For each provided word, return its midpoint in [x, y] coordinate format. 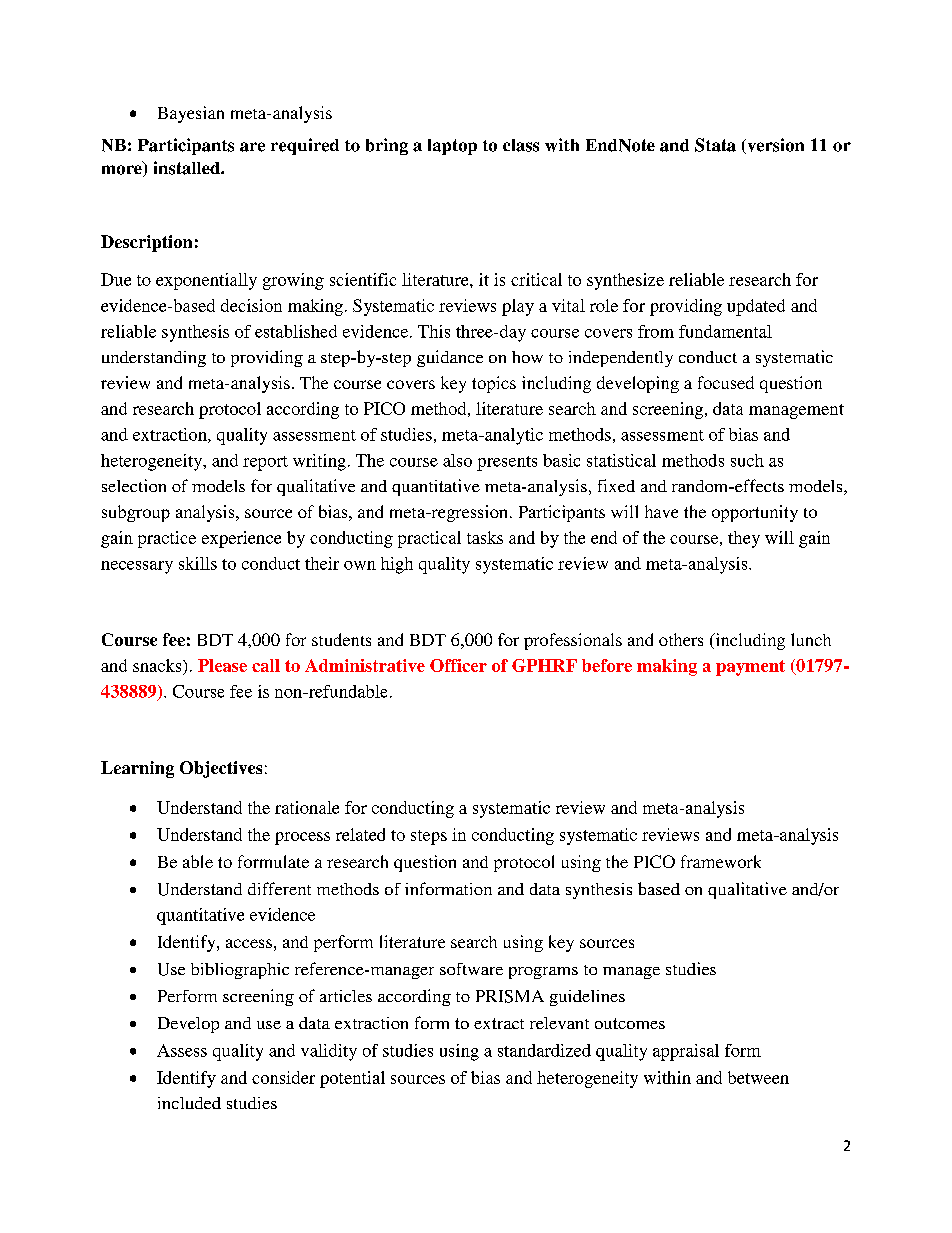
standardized [544, 1050]
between [758, 1077]
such [747, 460]
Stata [715, 145]
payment [750, 668]
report [265, 463]
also [457, 460]
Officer [458, 665]
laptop [452, 147]
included [189, 1103]
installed [188, 168]
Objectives [221, 769]
